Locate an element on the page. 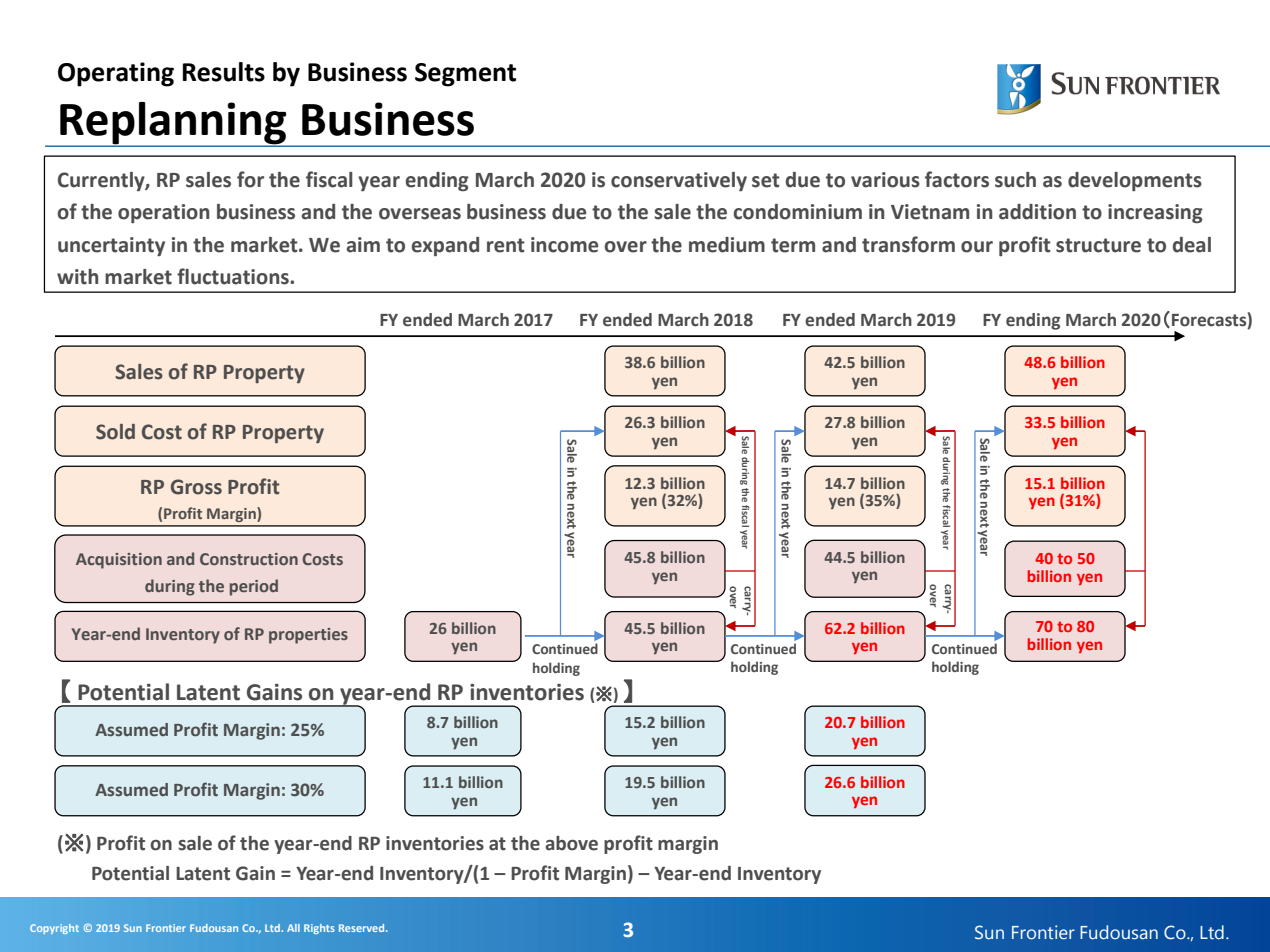 This document has height=952, width=1270. Copyright is located at coordinates (54, 929).
